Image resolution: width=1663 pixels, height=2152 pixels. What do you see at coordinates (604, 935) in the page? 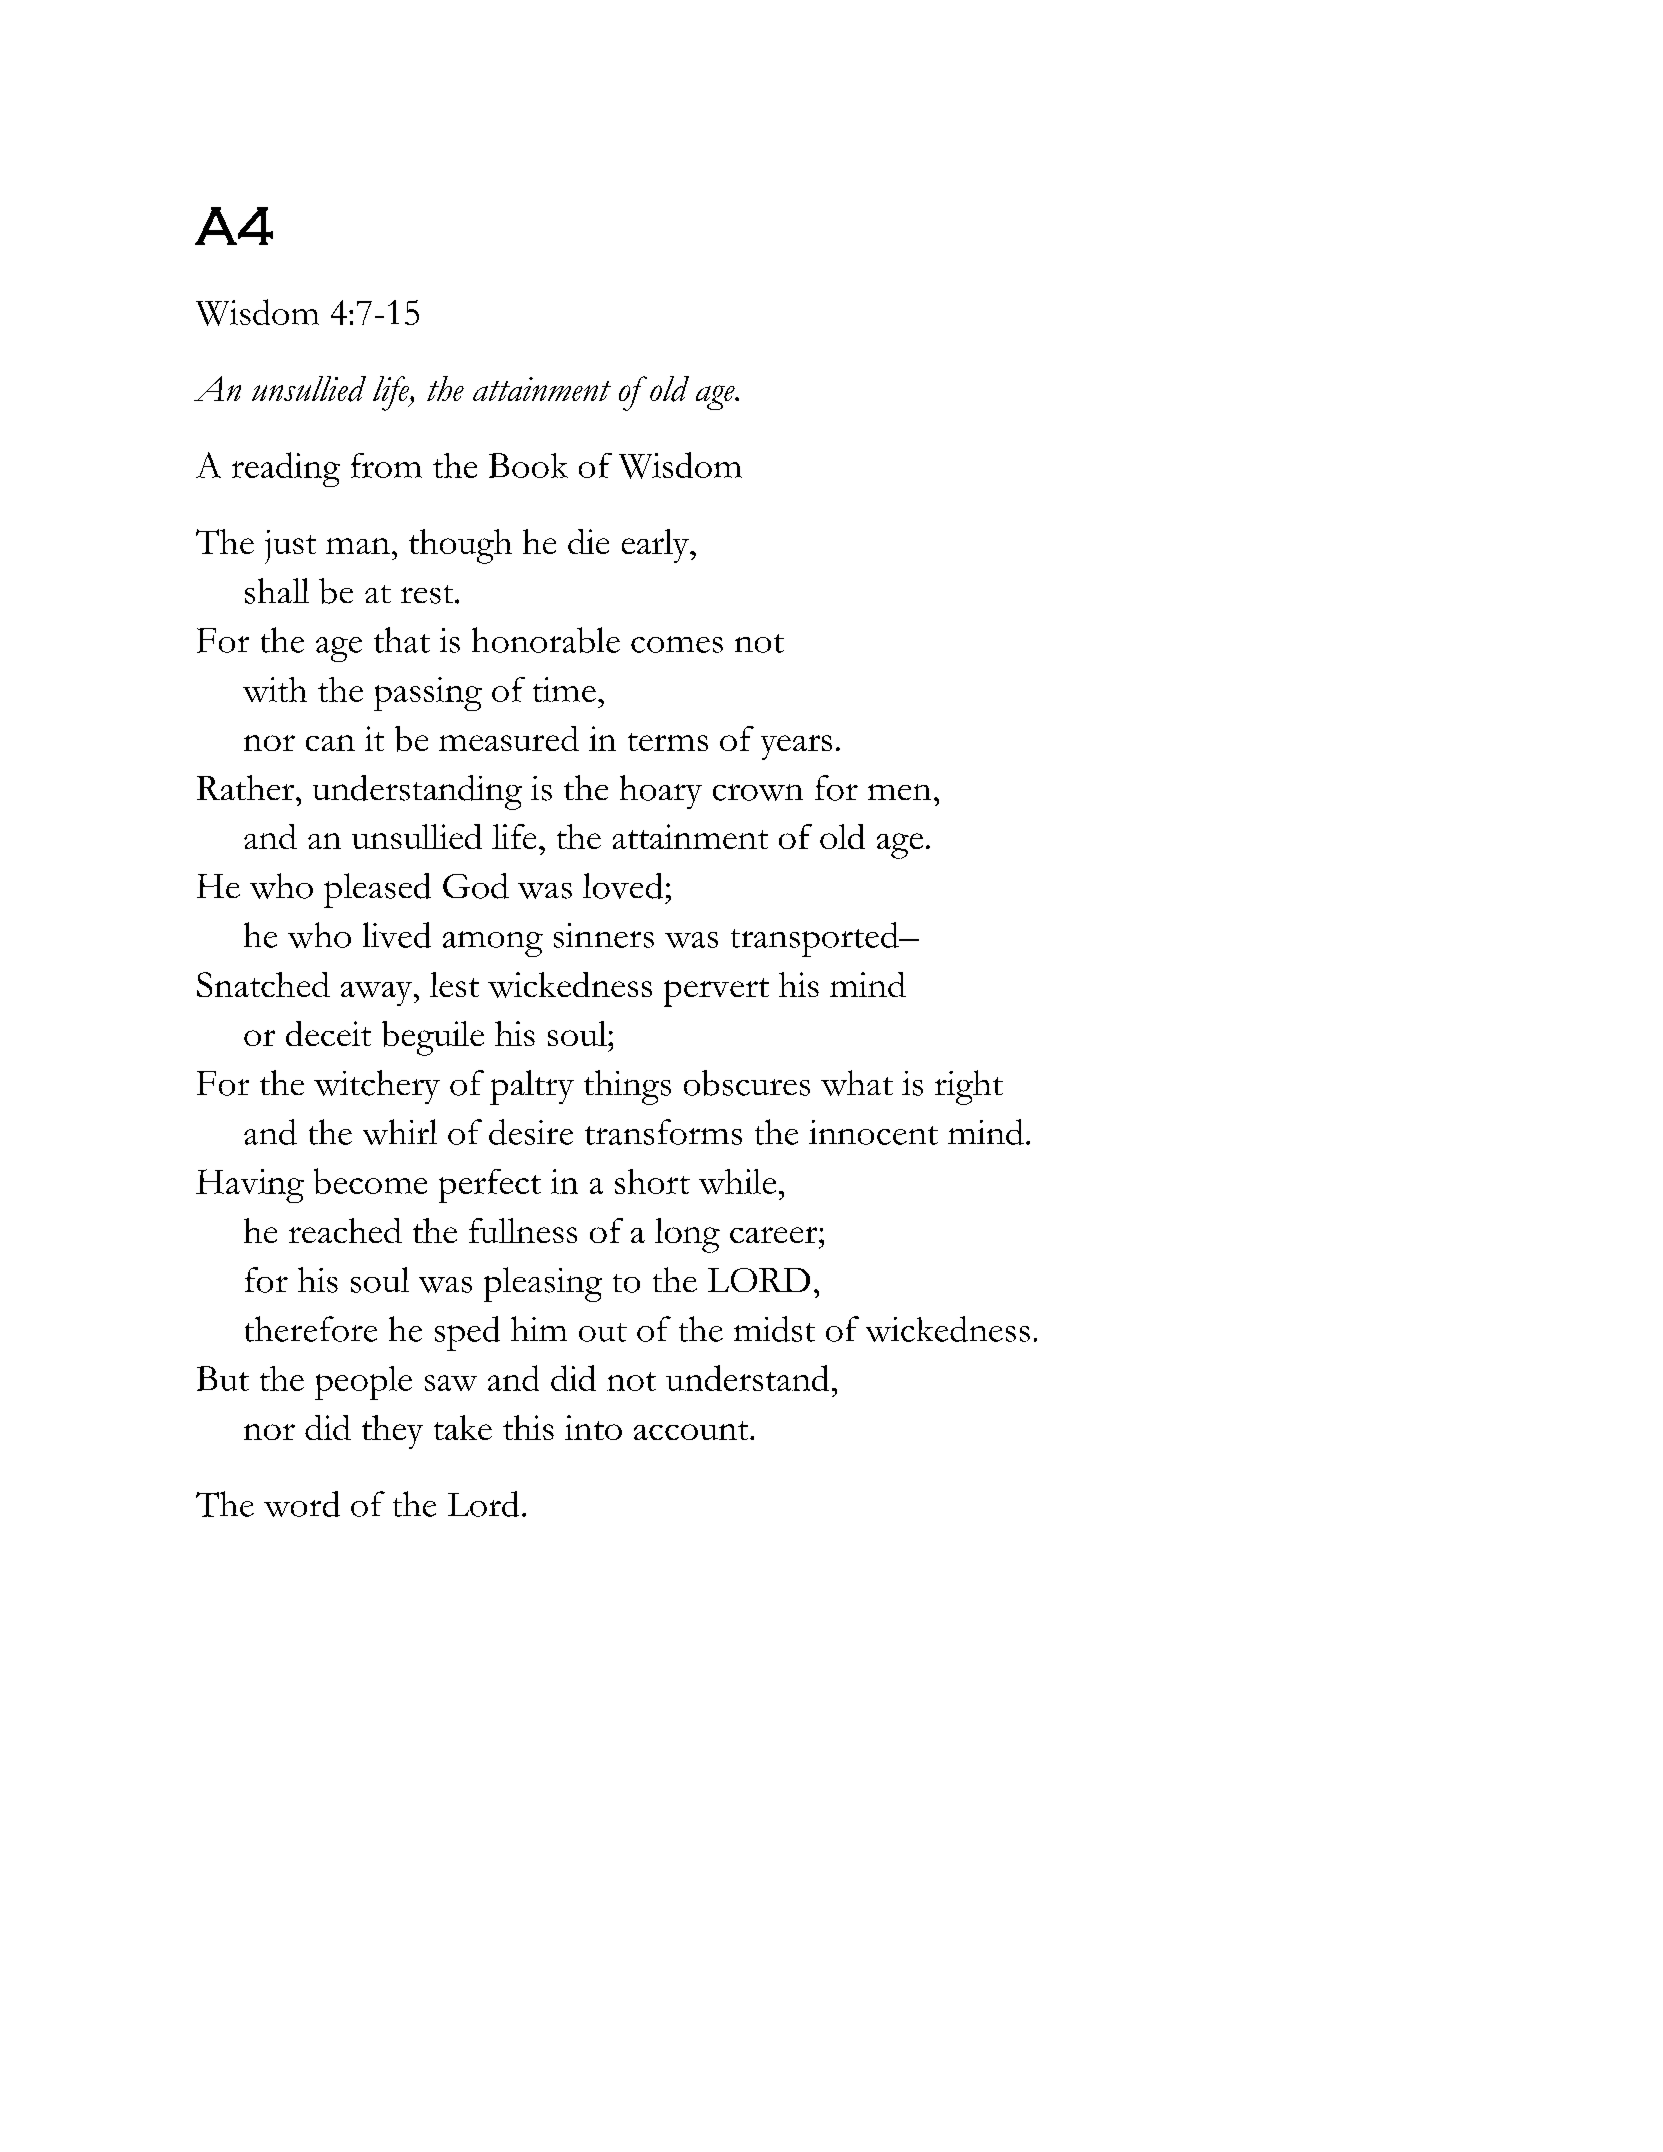
I see `sinners` at bounding box center [604, 935].
